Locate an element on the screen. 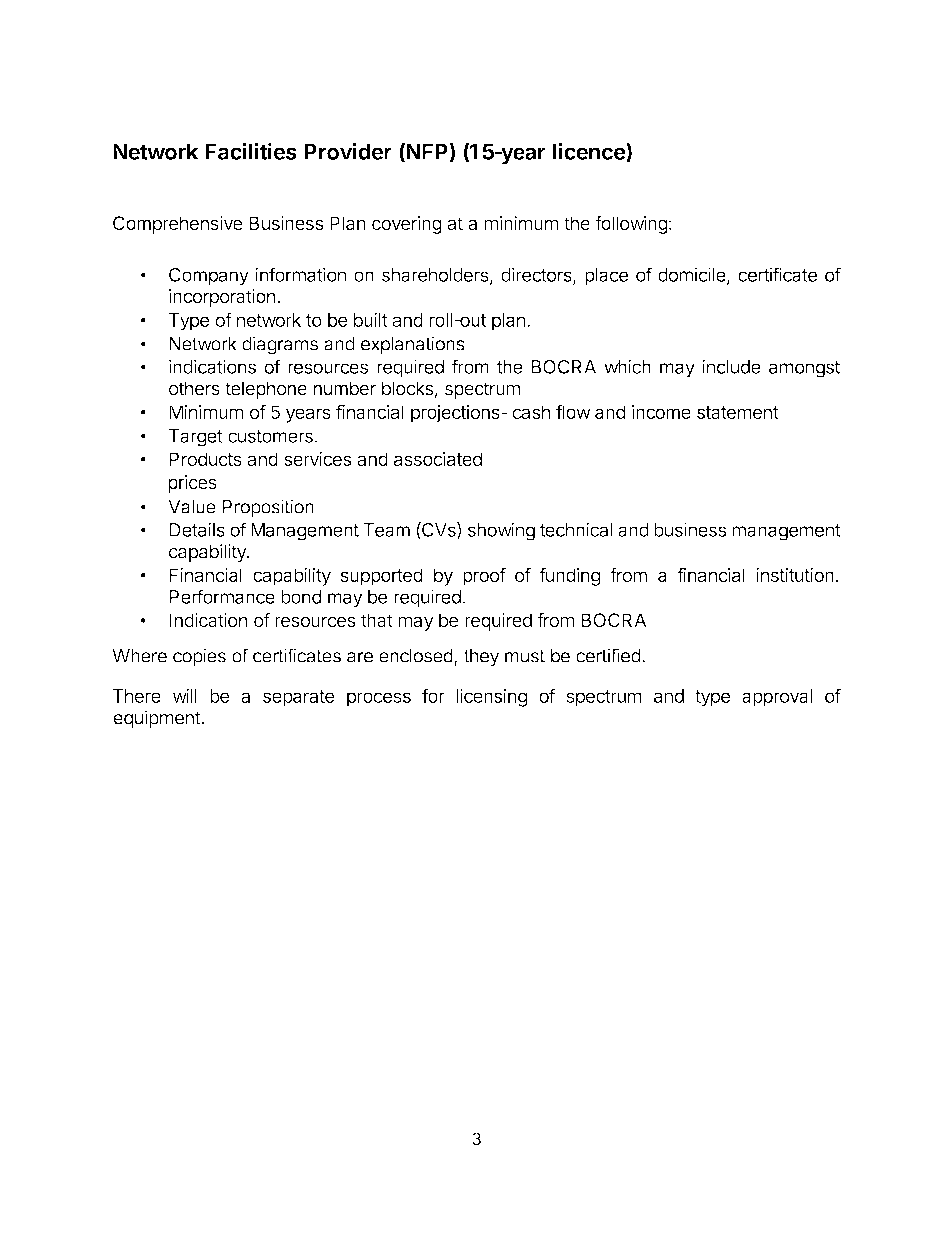  Provider is located at coordinates (348, 151).
